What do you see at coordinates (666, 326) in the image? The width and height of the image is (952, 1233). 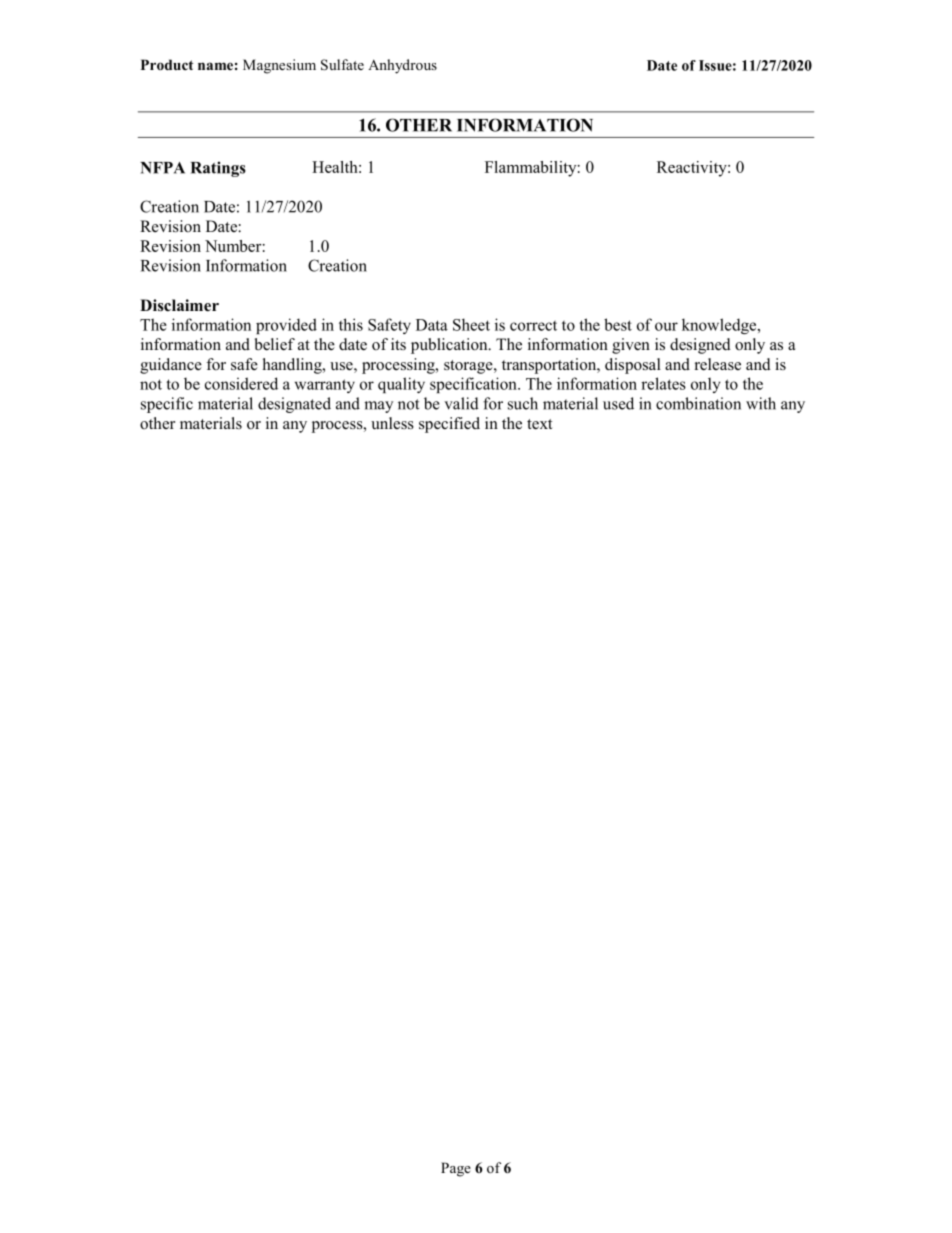 I see `our` at bounding box center [666, 326].
